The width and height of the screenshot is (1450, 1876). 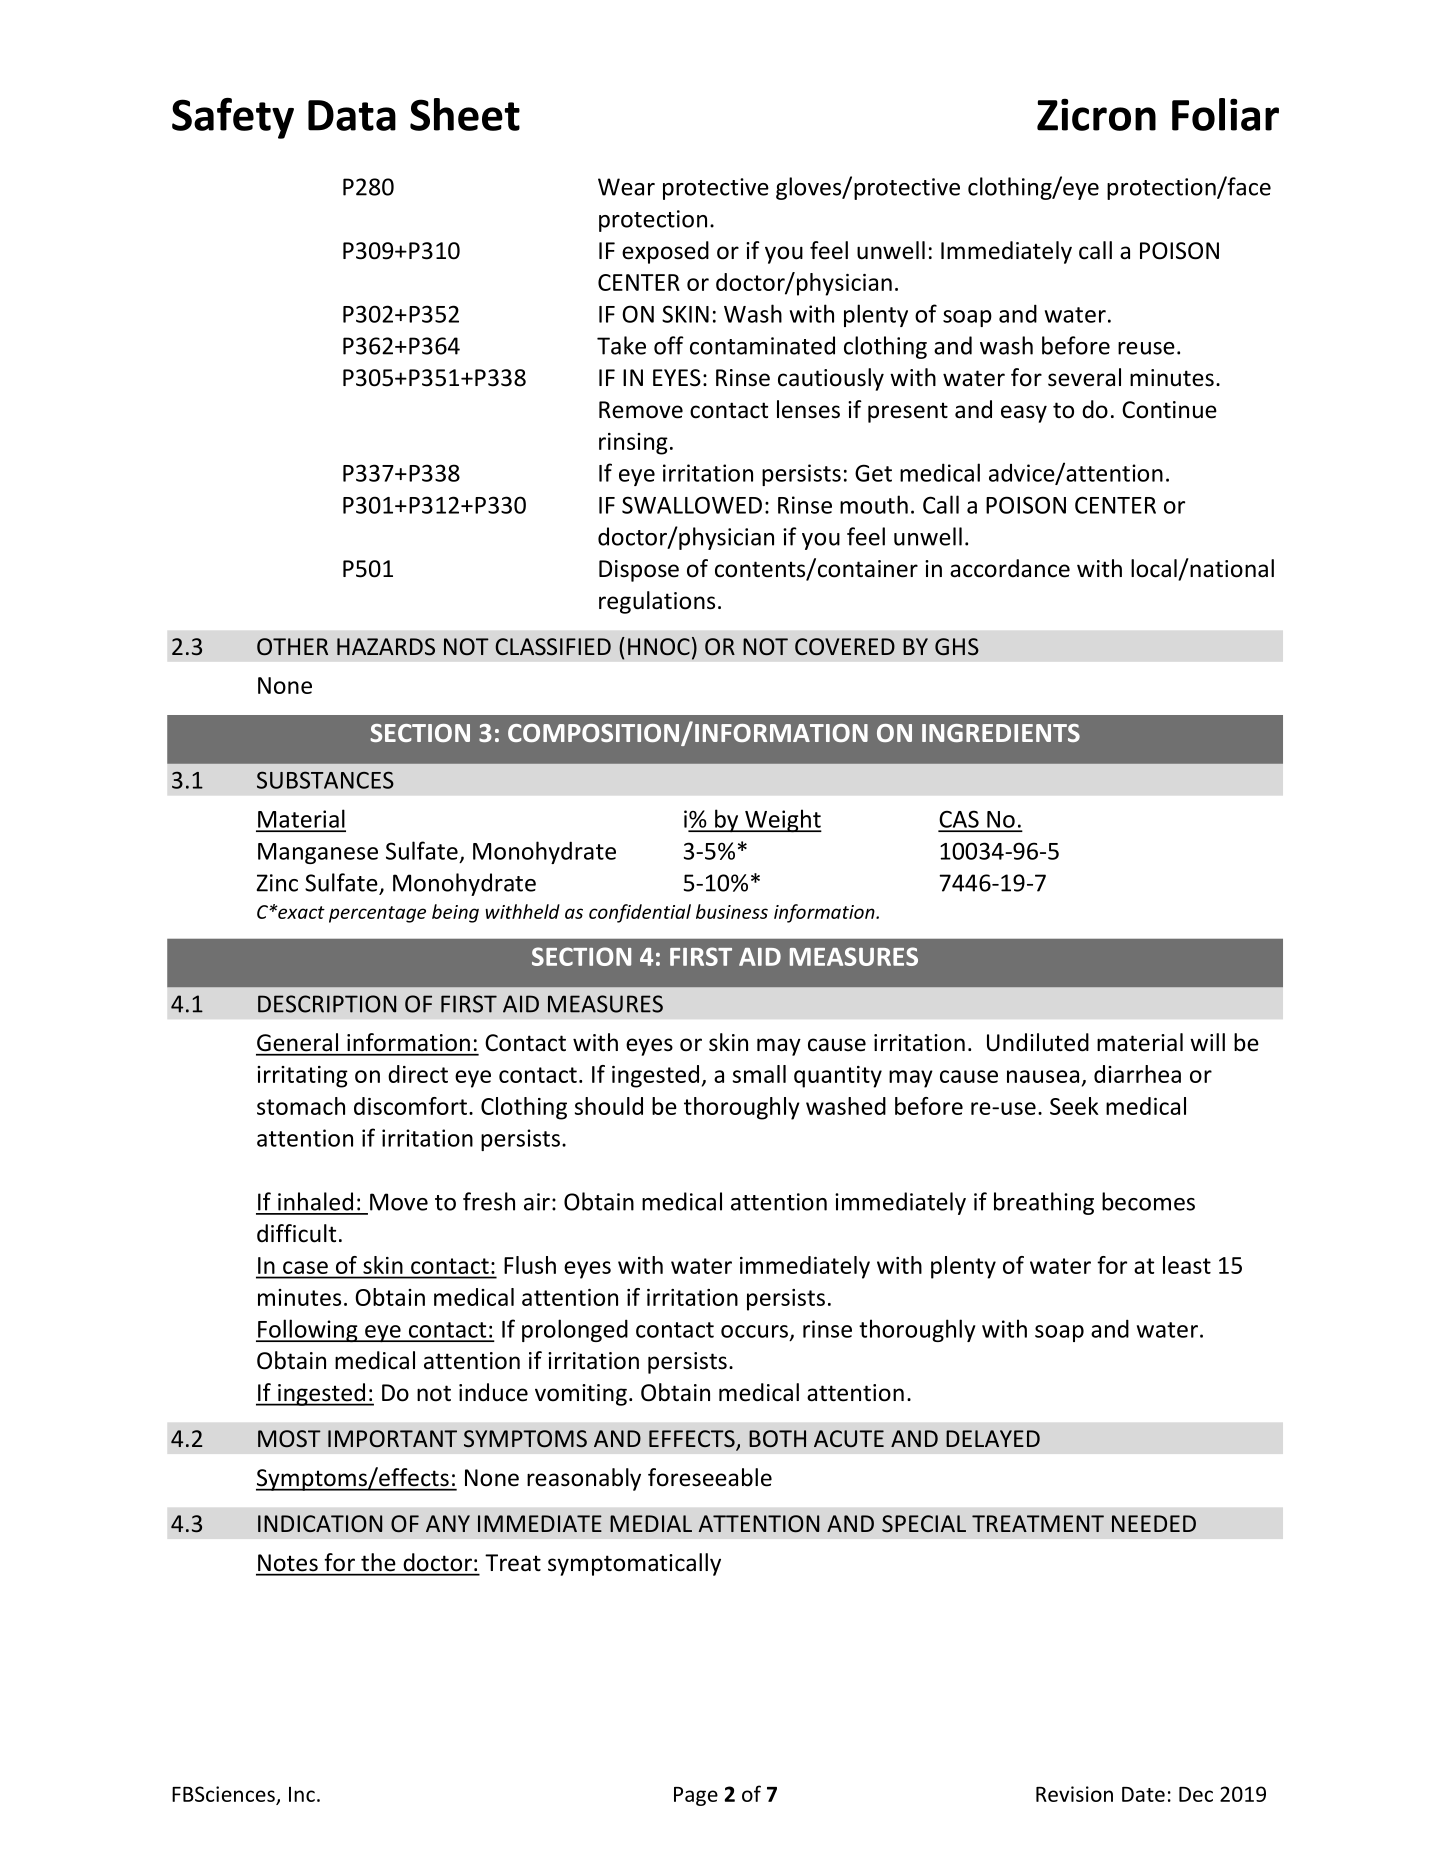 I want to click on difficult, so click(x=296, y=1233).
